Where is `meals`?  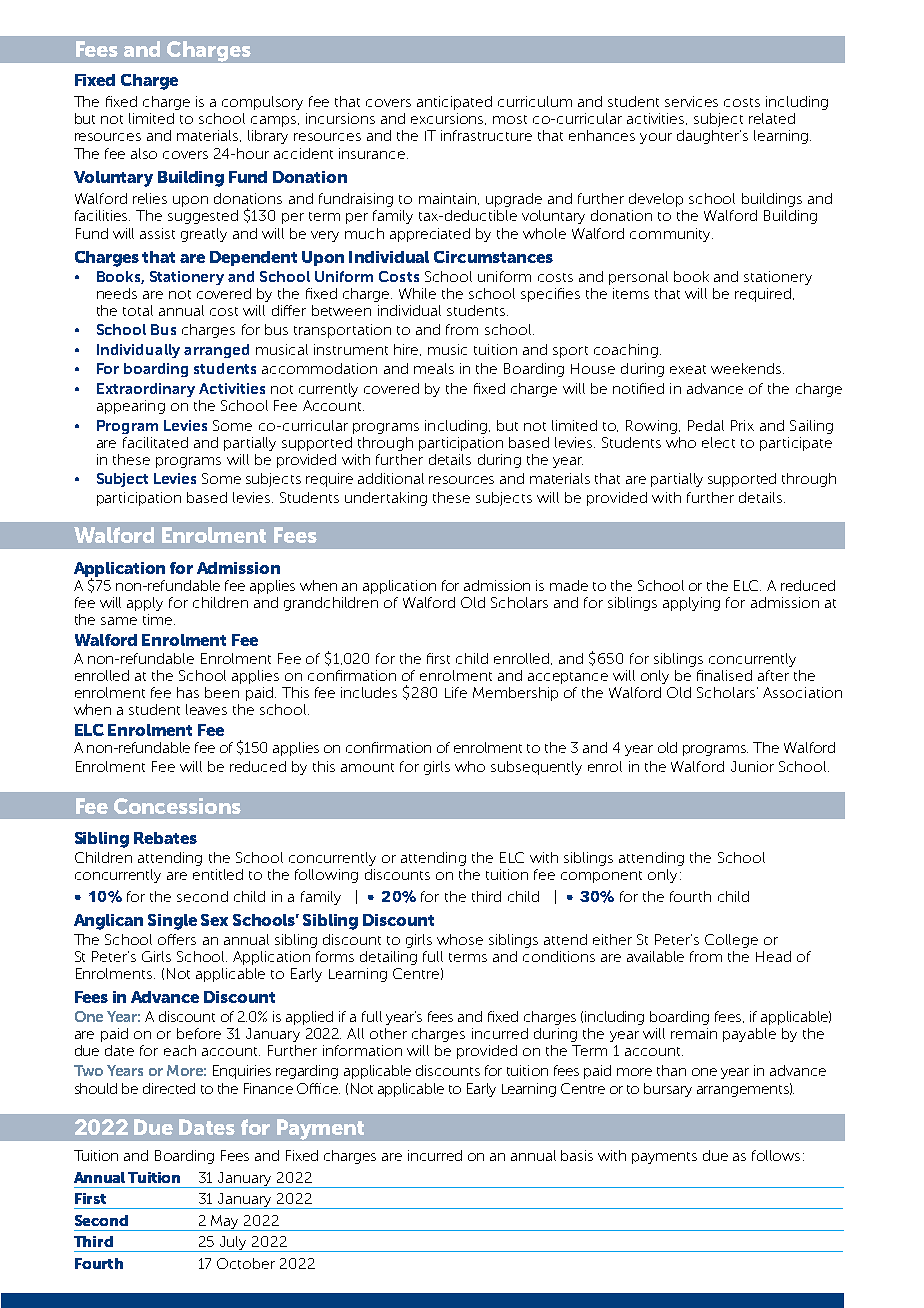
meals is located at coordinates (434, 368).
